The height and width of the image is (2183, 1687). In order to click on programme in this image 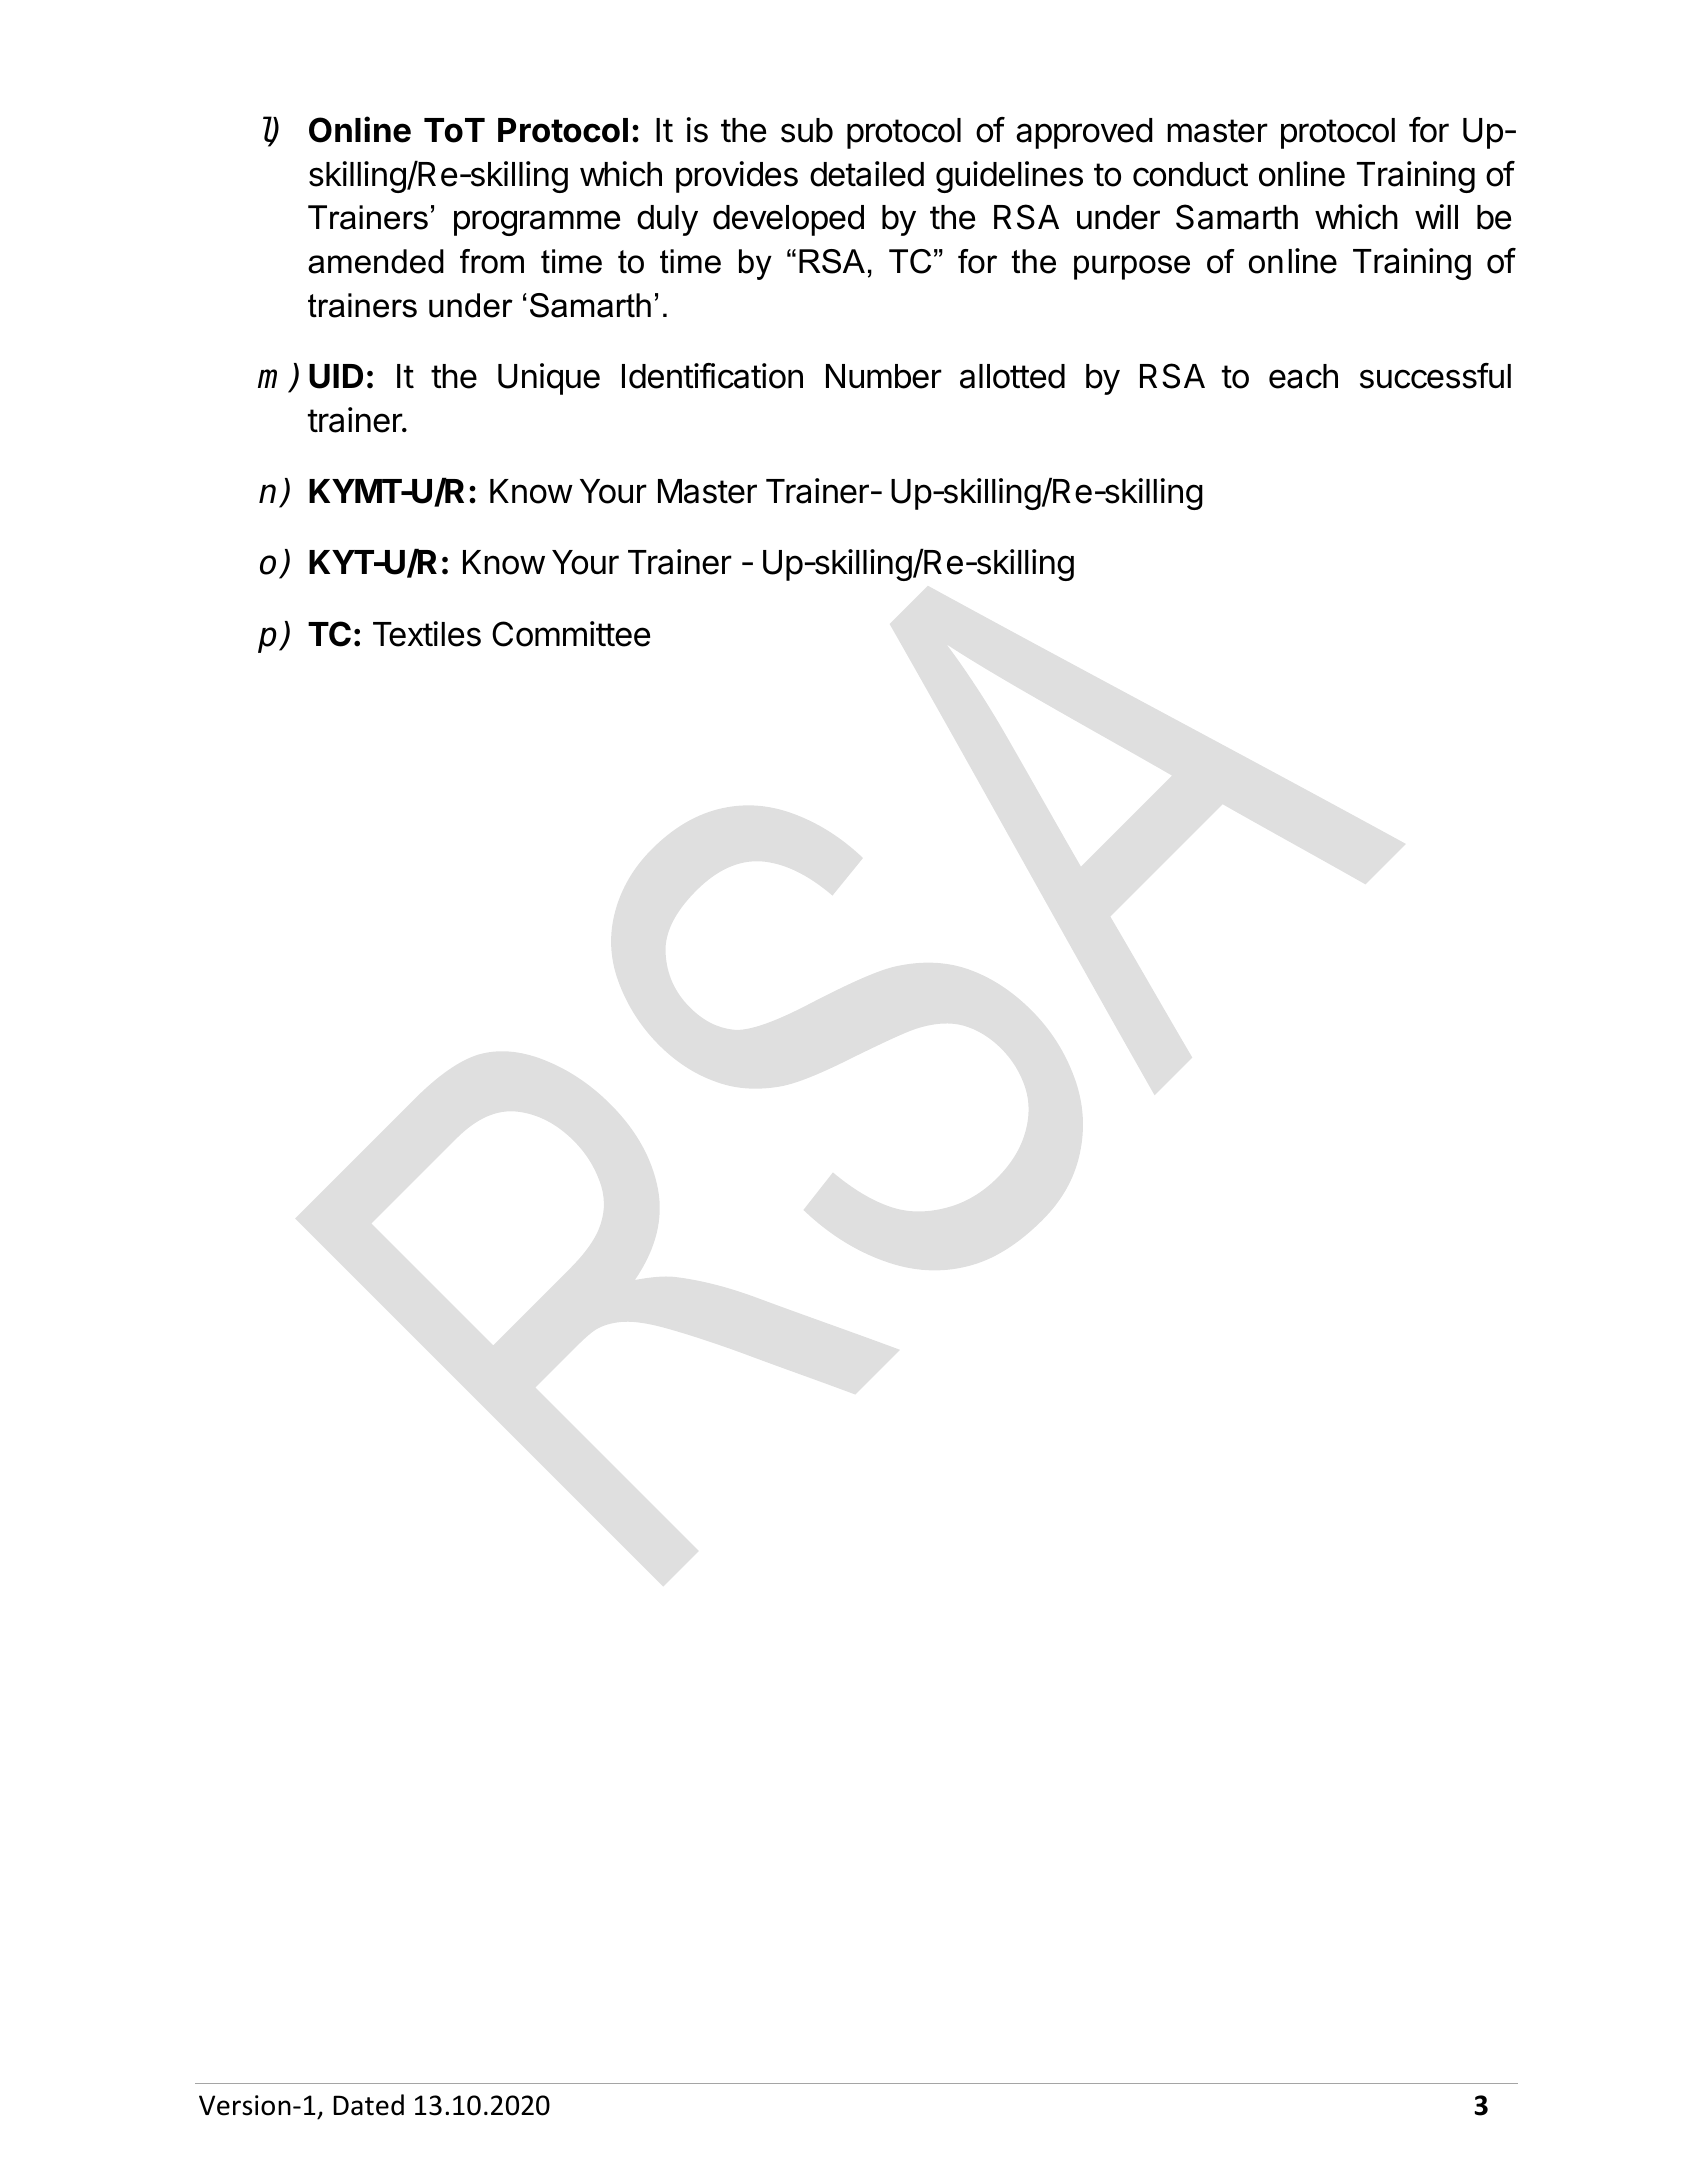, I will do `click(537, 223)`.
